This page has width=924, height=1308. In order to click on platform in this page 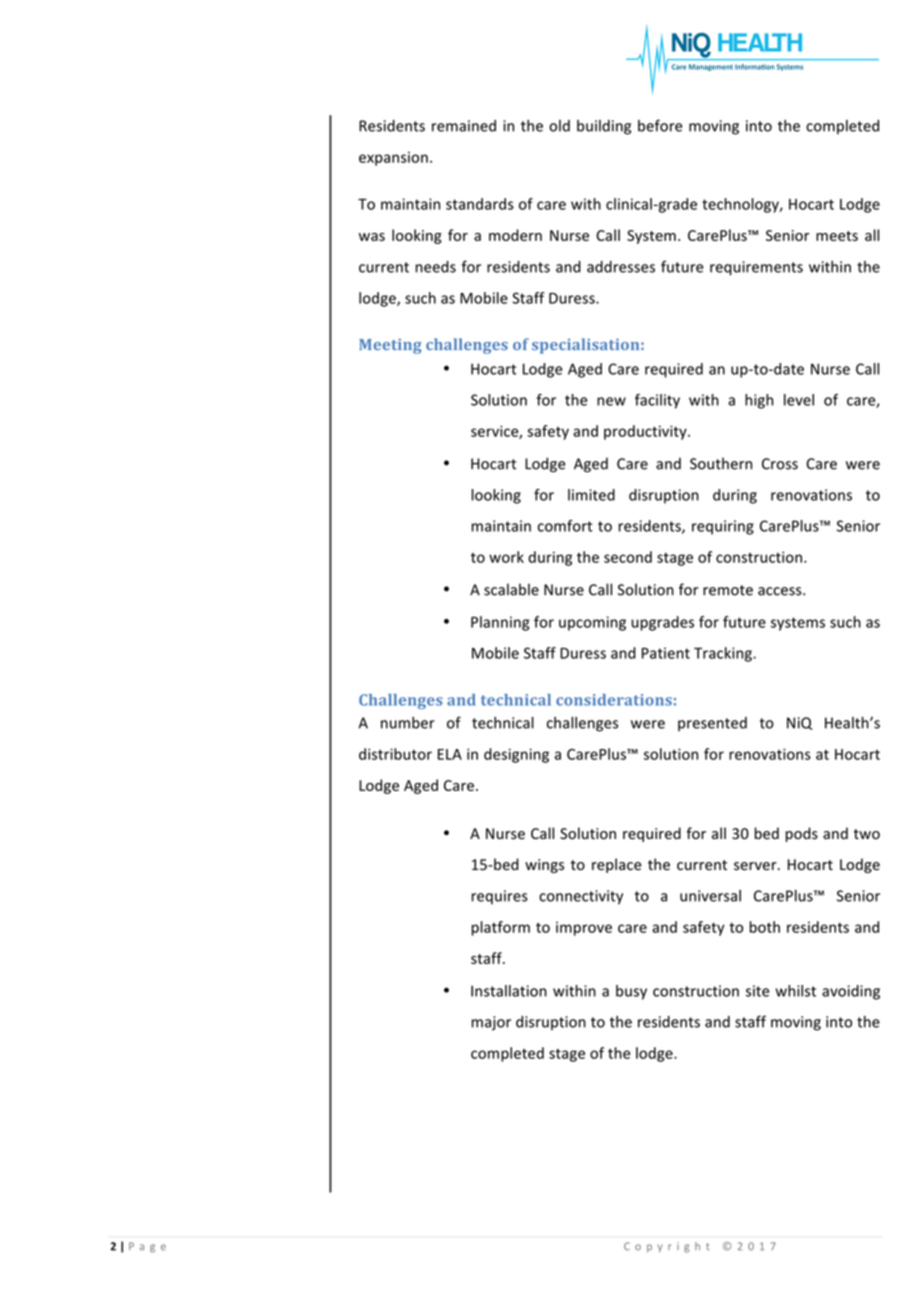, I will do `click(501, 928)`.
